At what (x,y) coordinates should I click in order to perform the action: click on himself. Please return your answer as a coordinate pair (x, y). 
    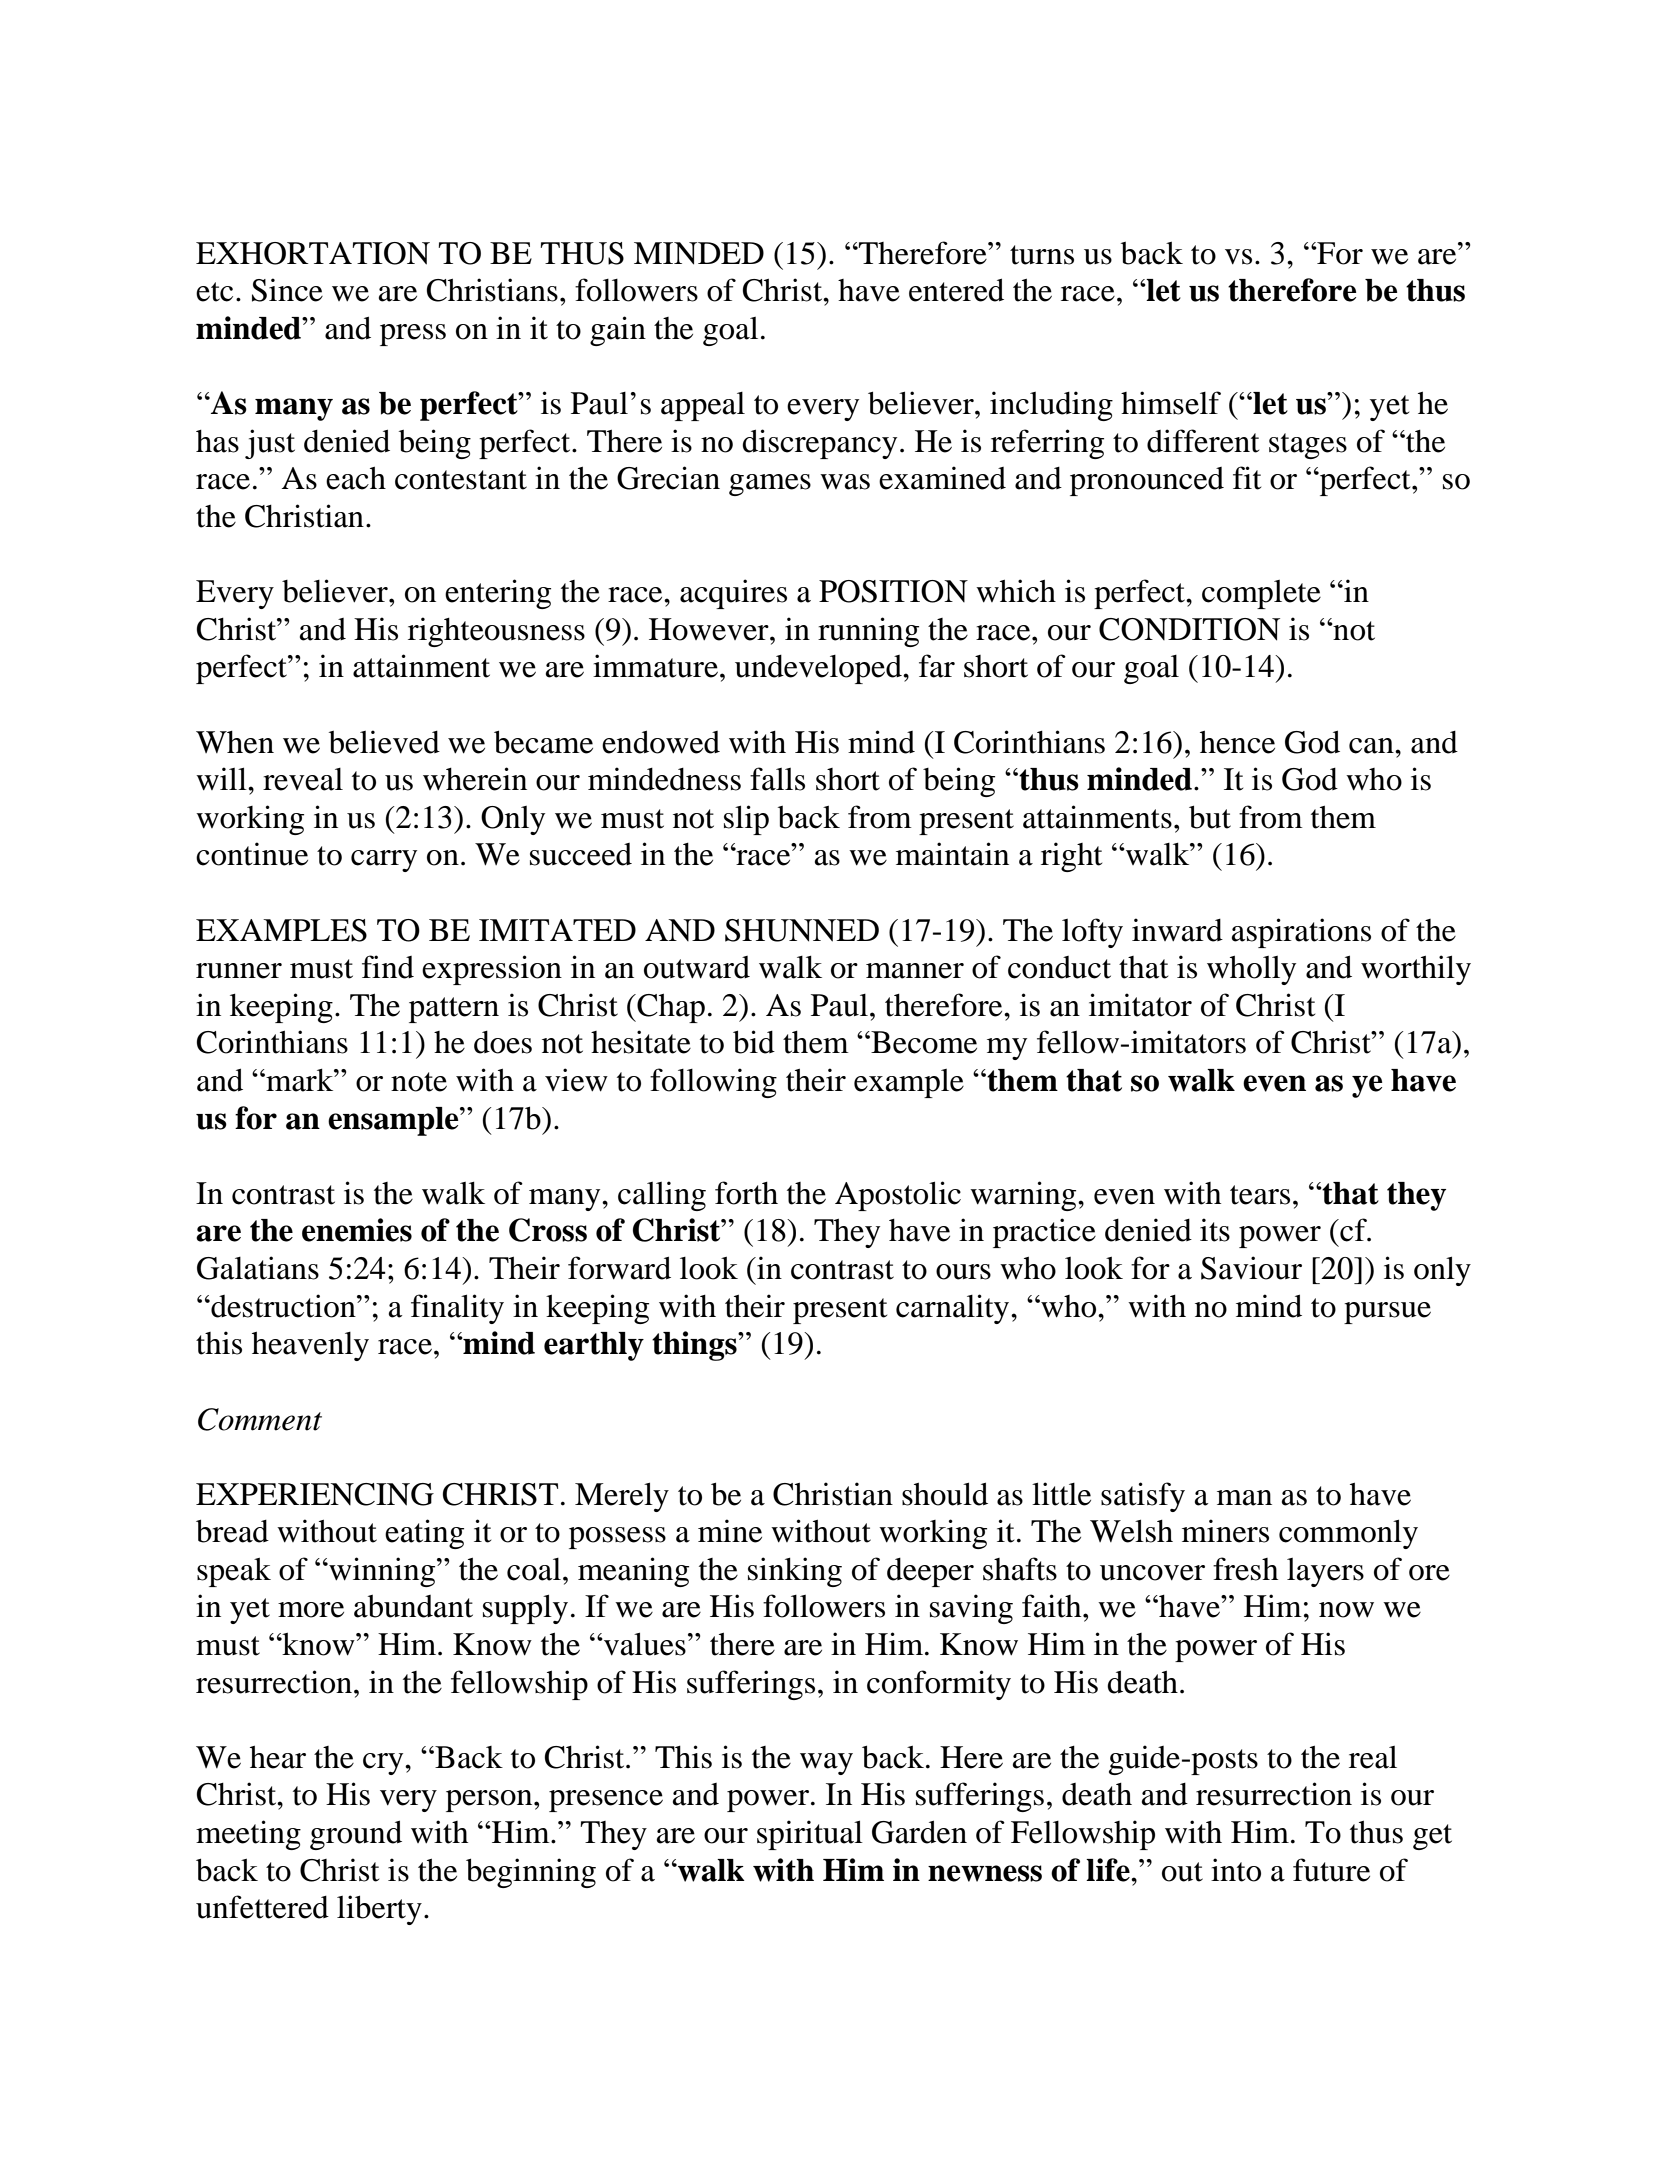
    Looking at the image, I should click on (1171, 403).
